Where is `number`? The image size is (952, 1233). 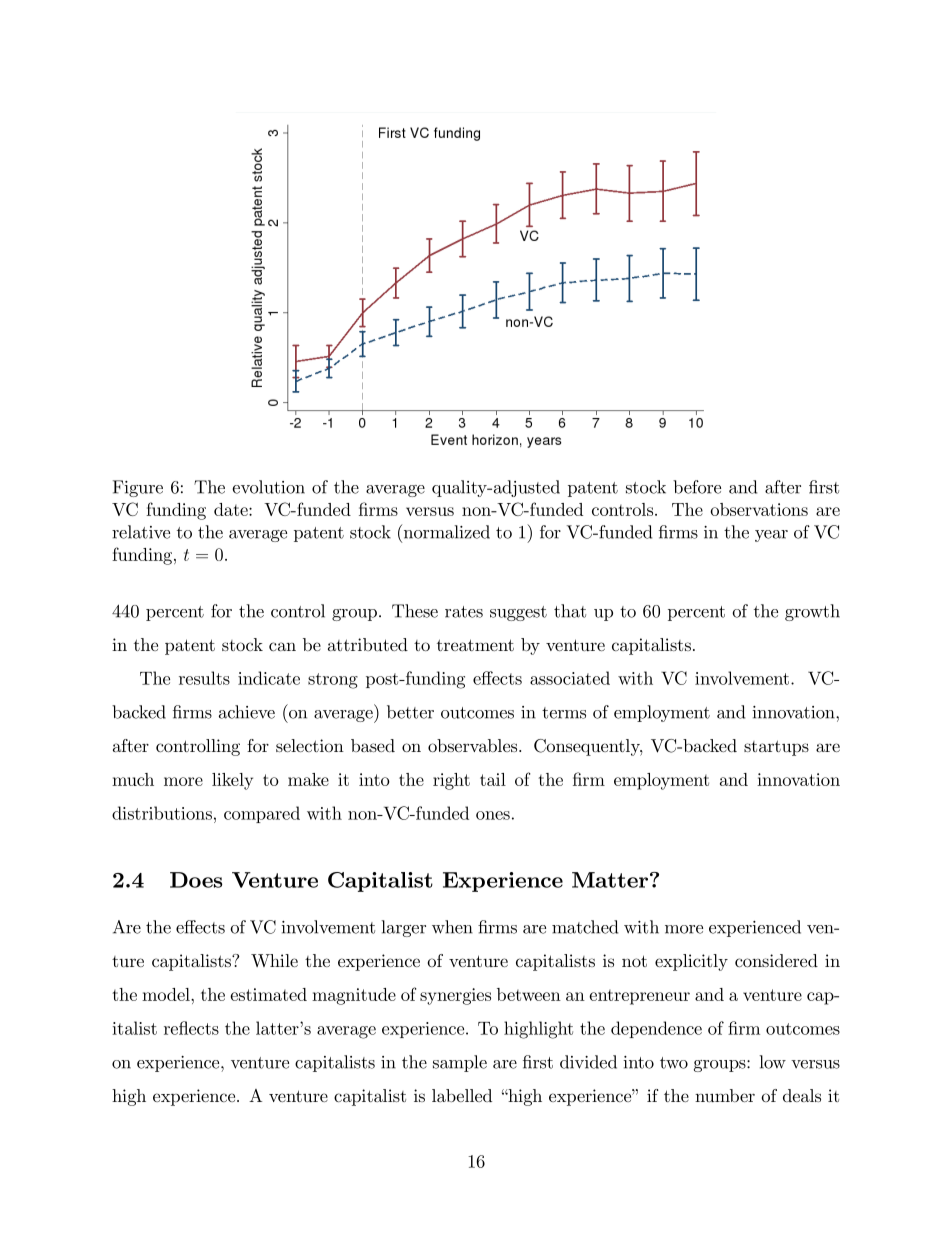 number is located at coordinates (725, 1095).
